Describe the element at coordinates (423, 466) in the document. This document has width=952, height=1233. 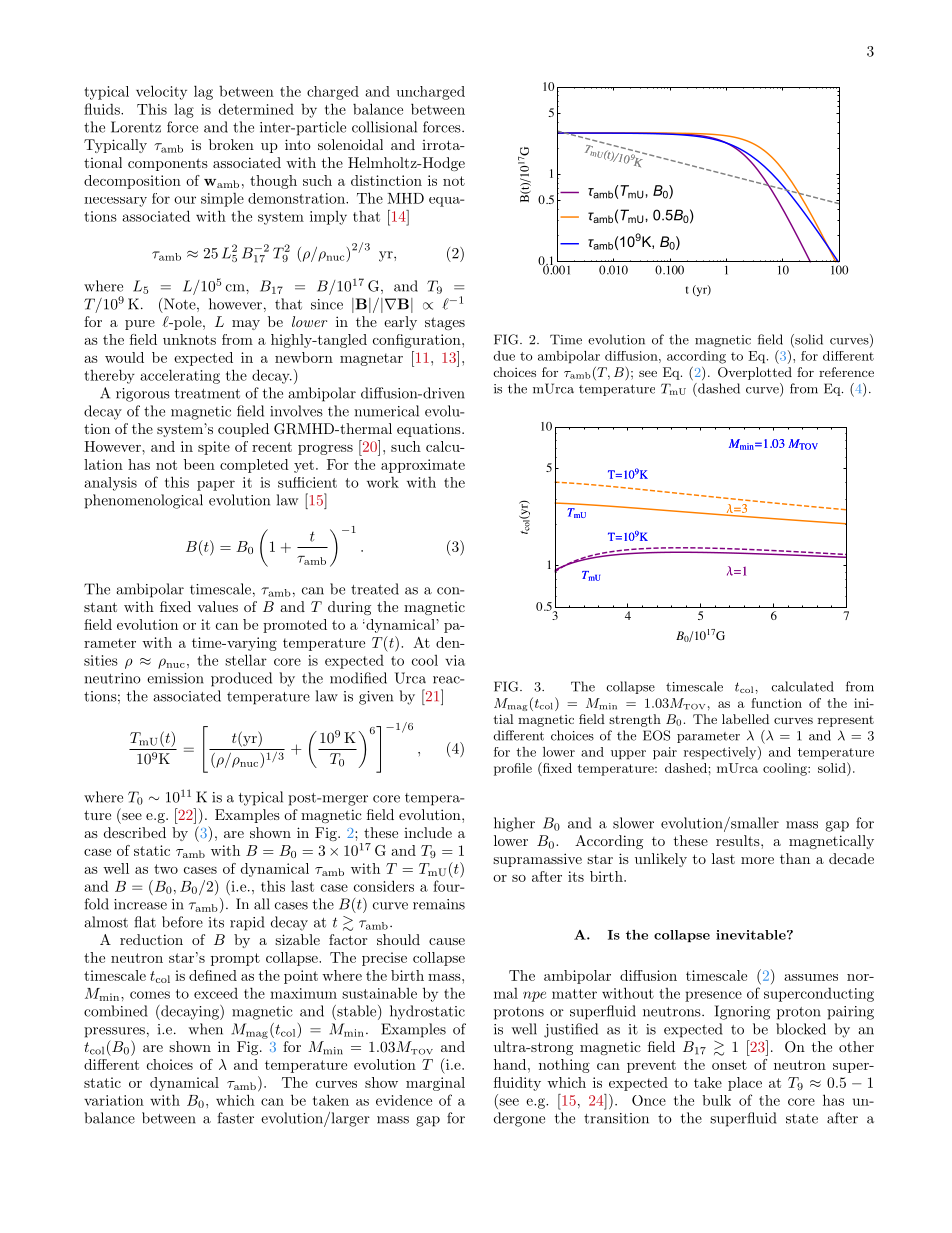
I see `approximate` at that location.
